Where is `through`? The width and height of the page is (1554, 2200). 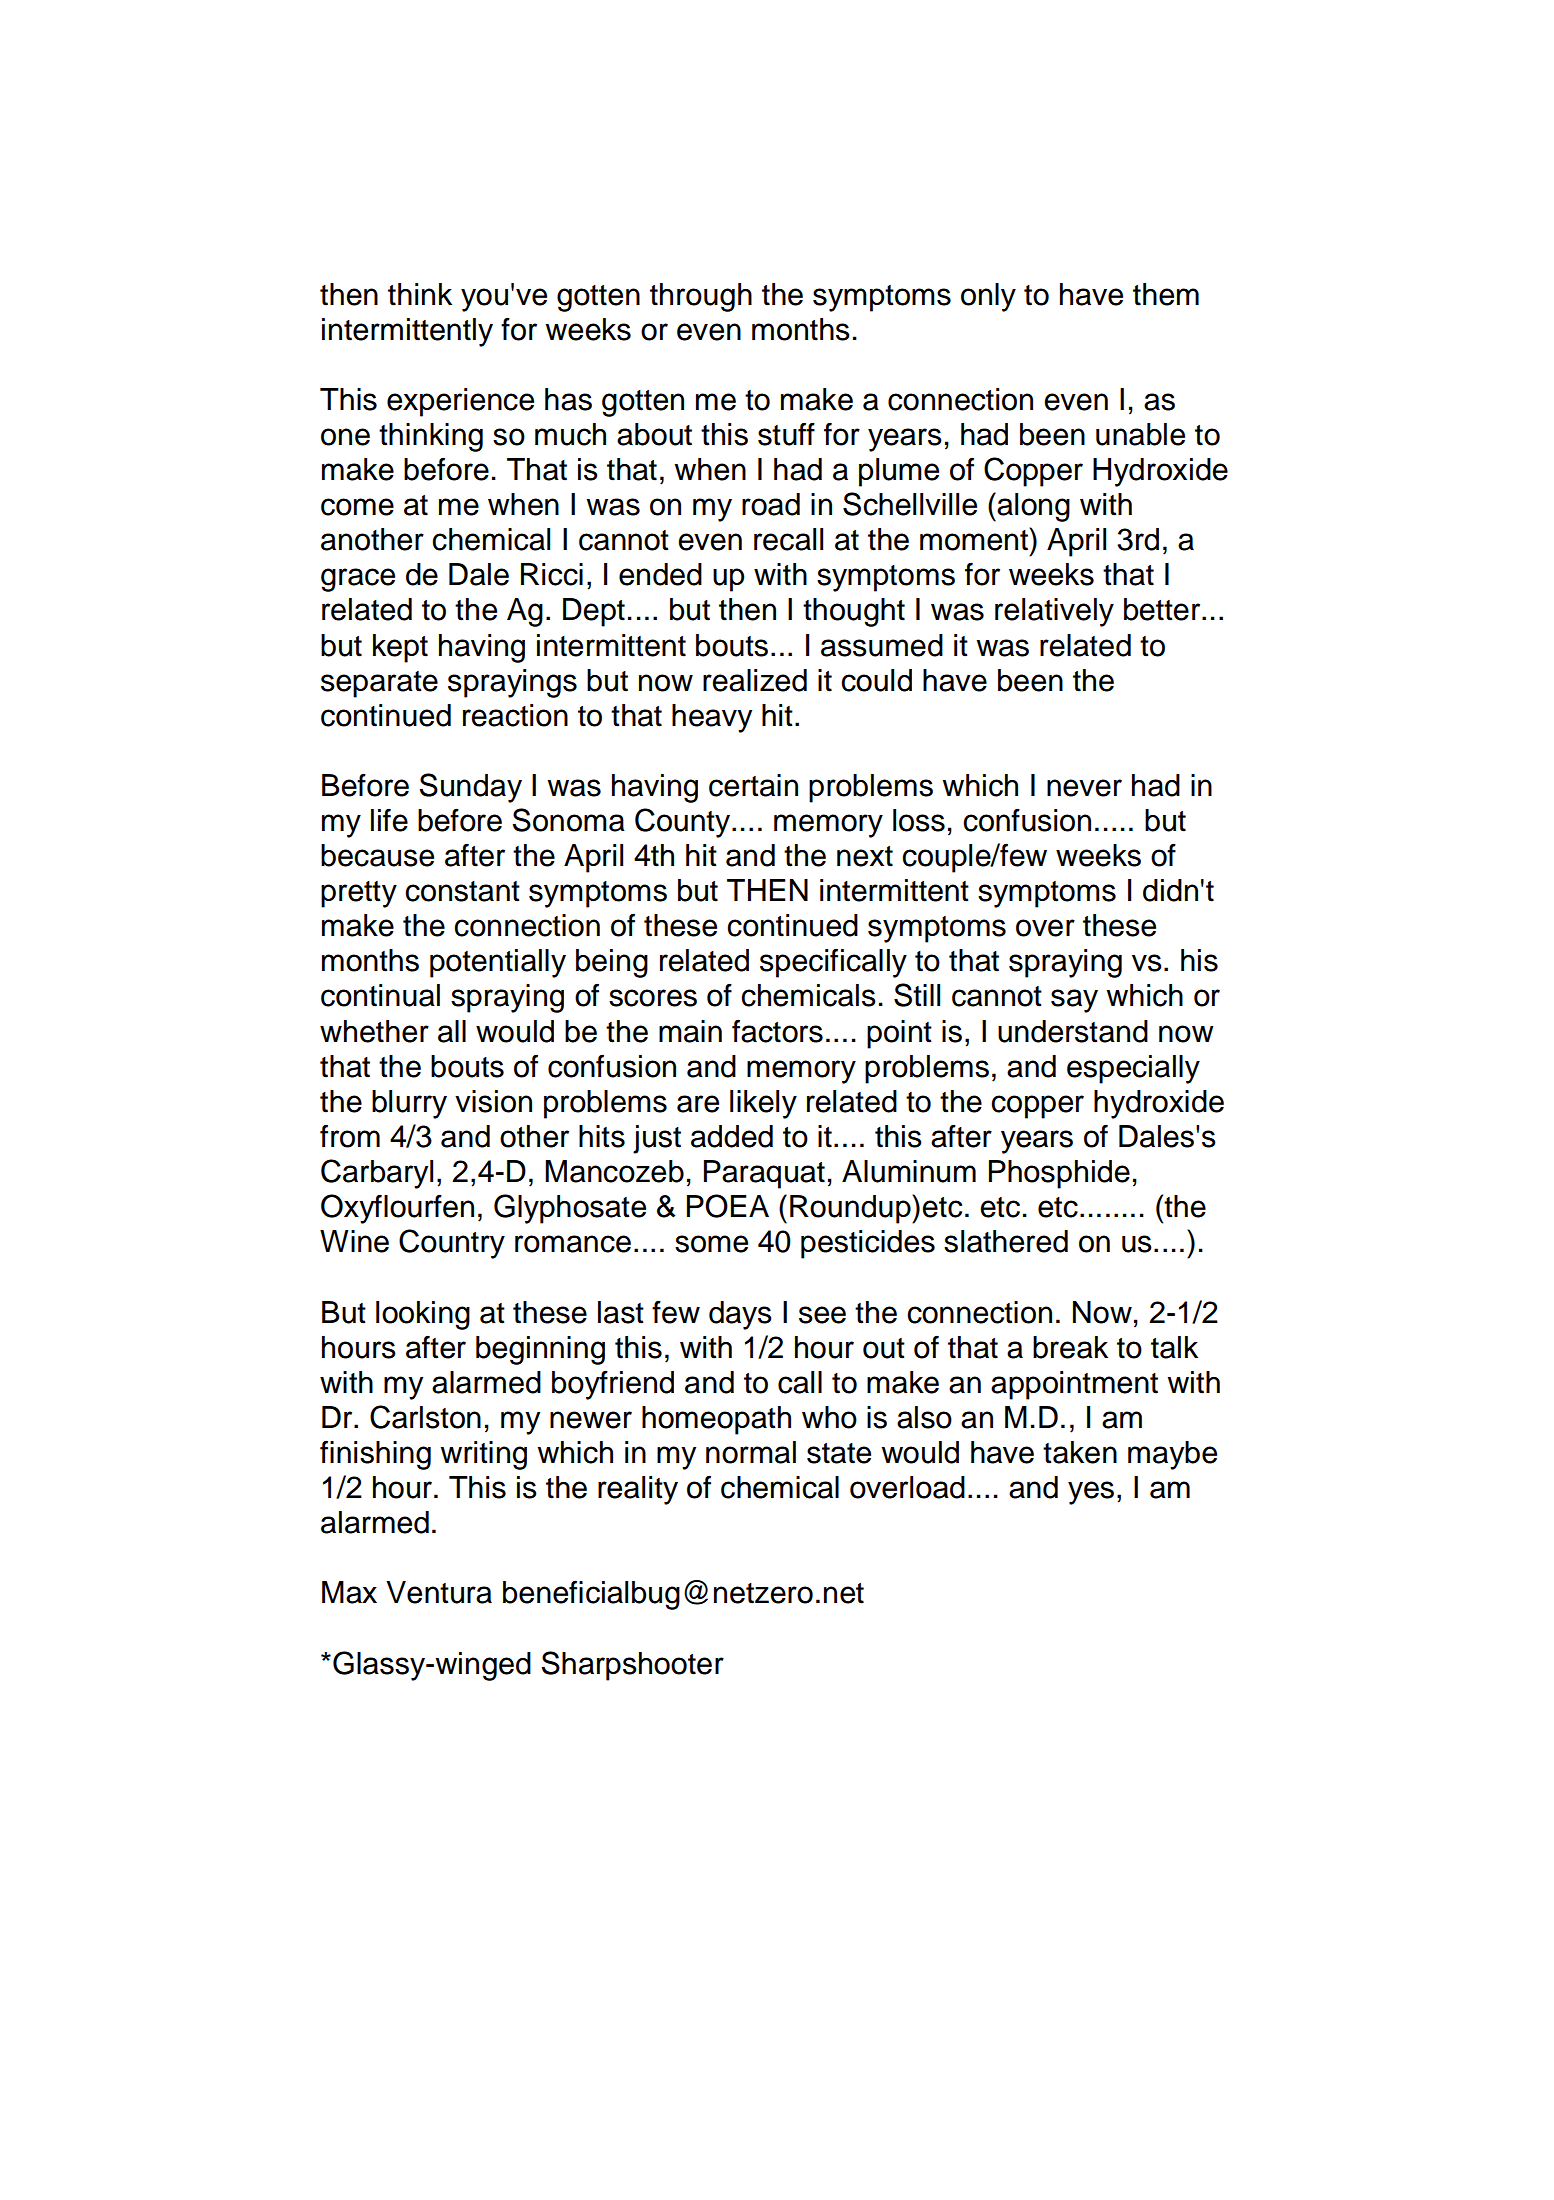
through is located at coordinates (701, 297).
